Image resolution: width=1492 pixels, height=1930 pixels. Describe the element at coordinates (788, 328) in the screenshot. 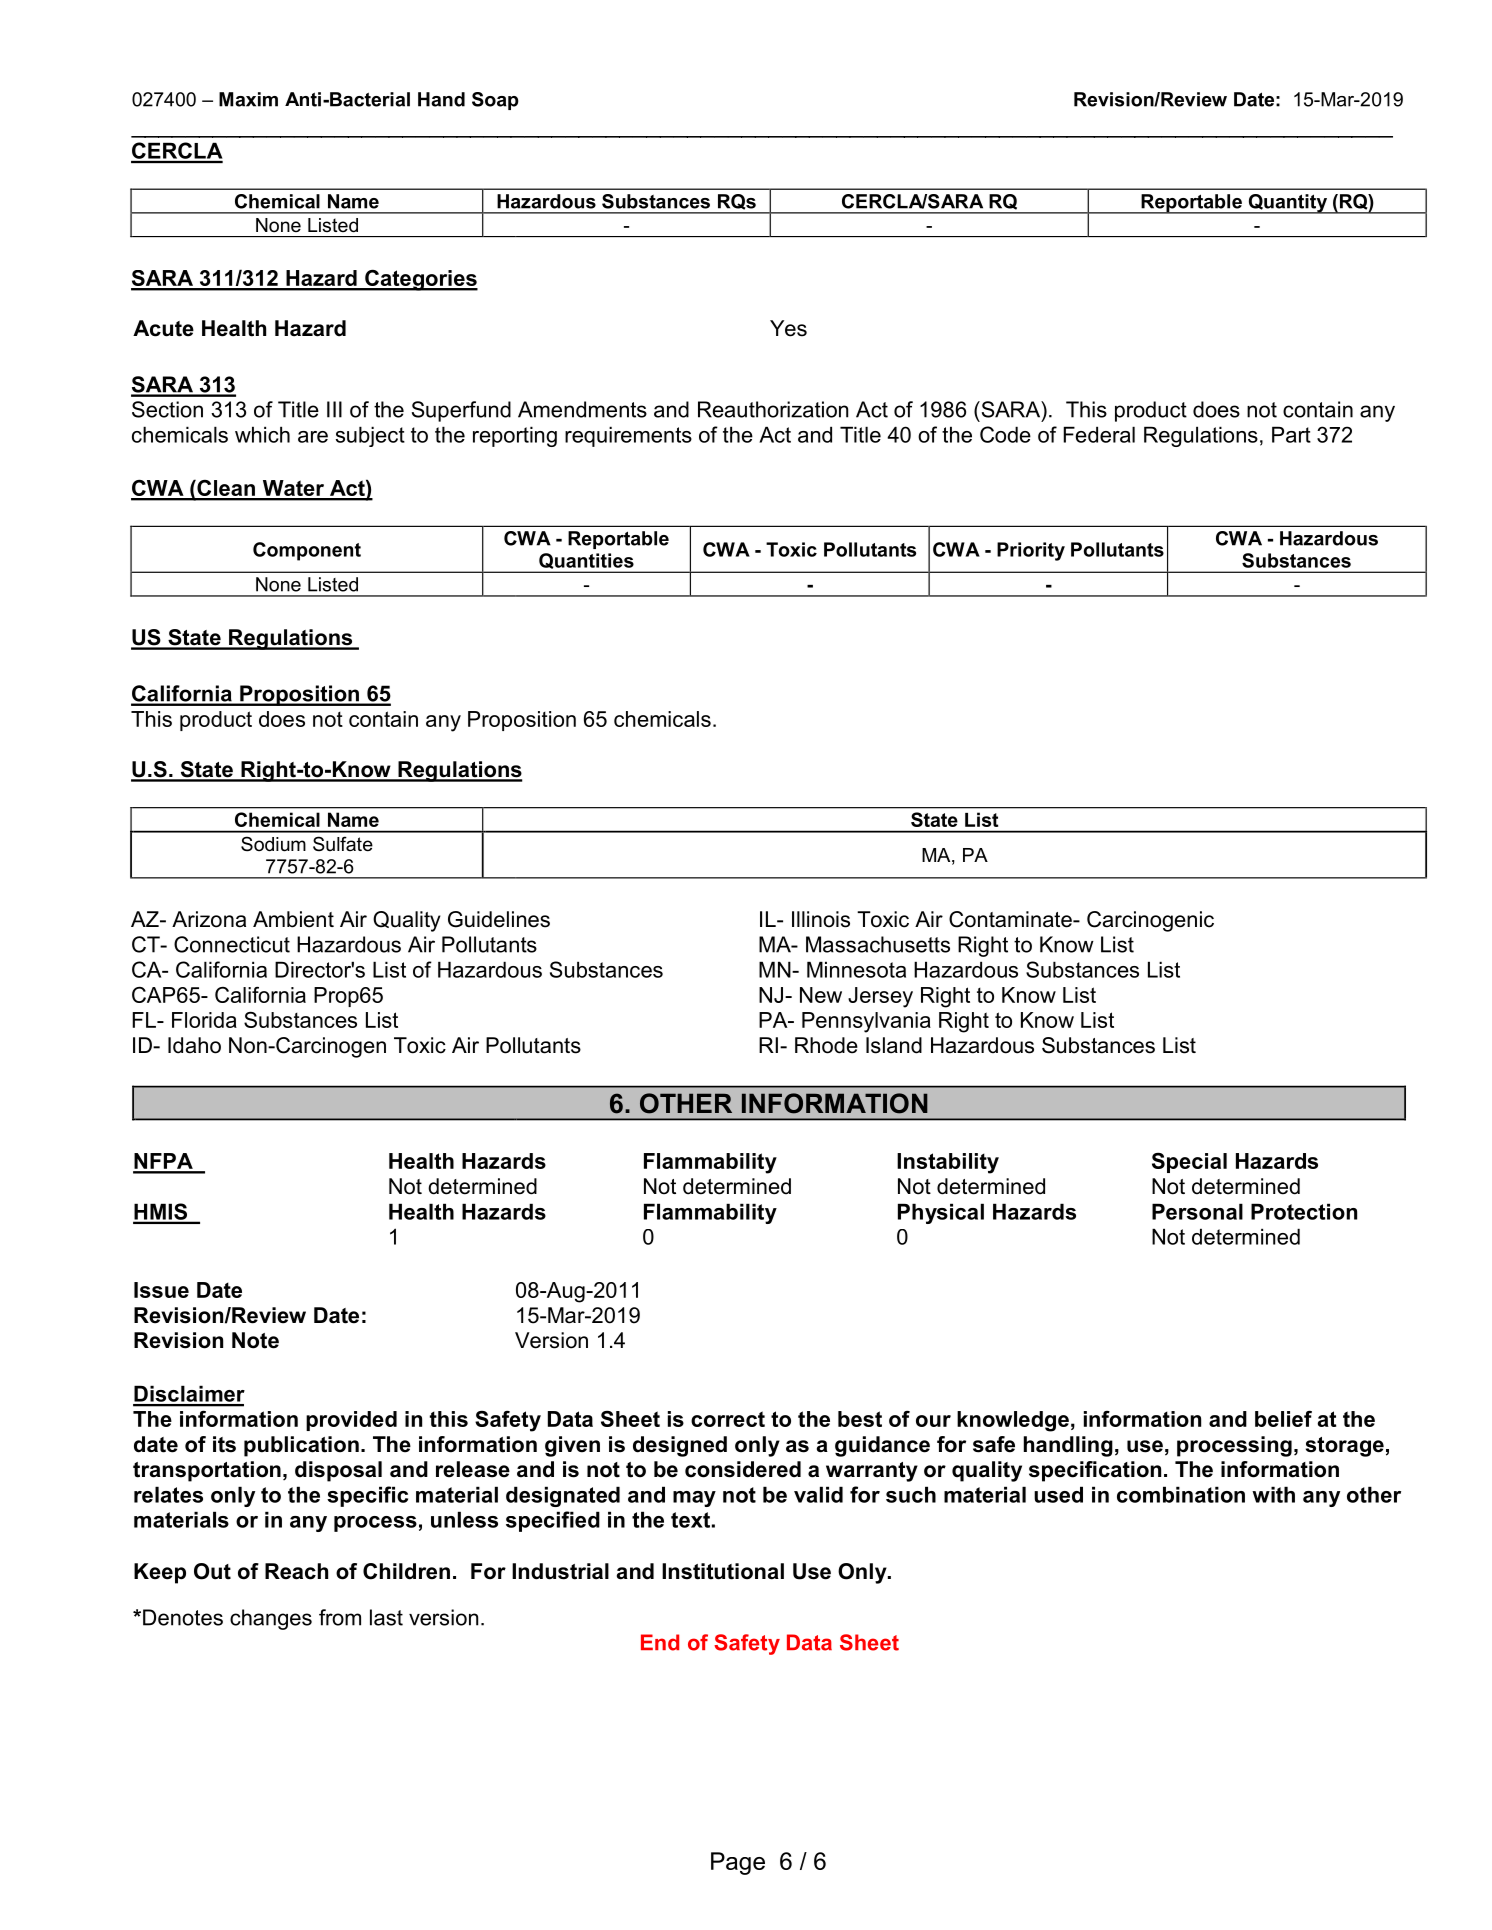

I see `Yes` at that location.
